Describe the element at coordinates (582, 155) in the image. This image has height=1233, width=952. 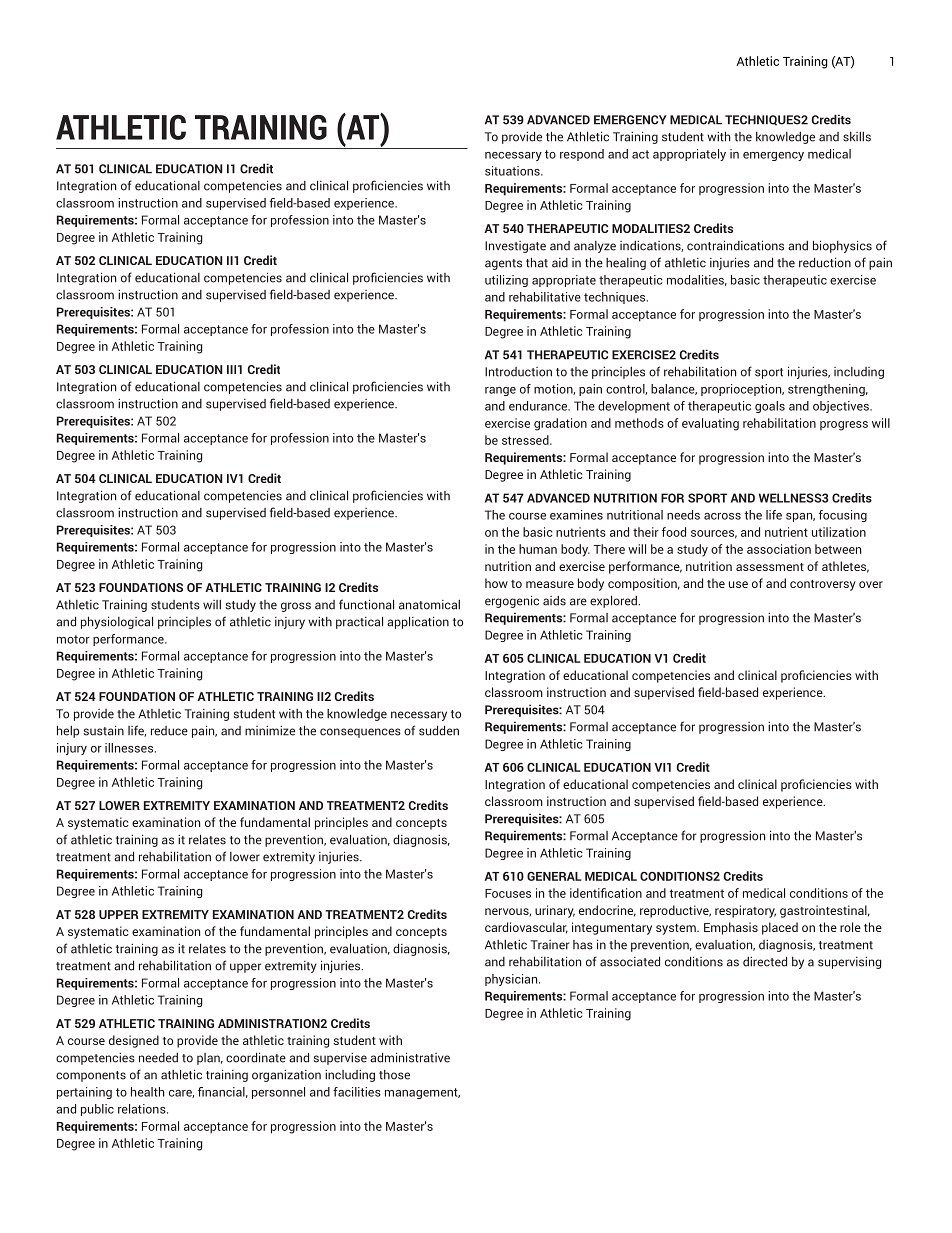
I see `respond` at that location.
